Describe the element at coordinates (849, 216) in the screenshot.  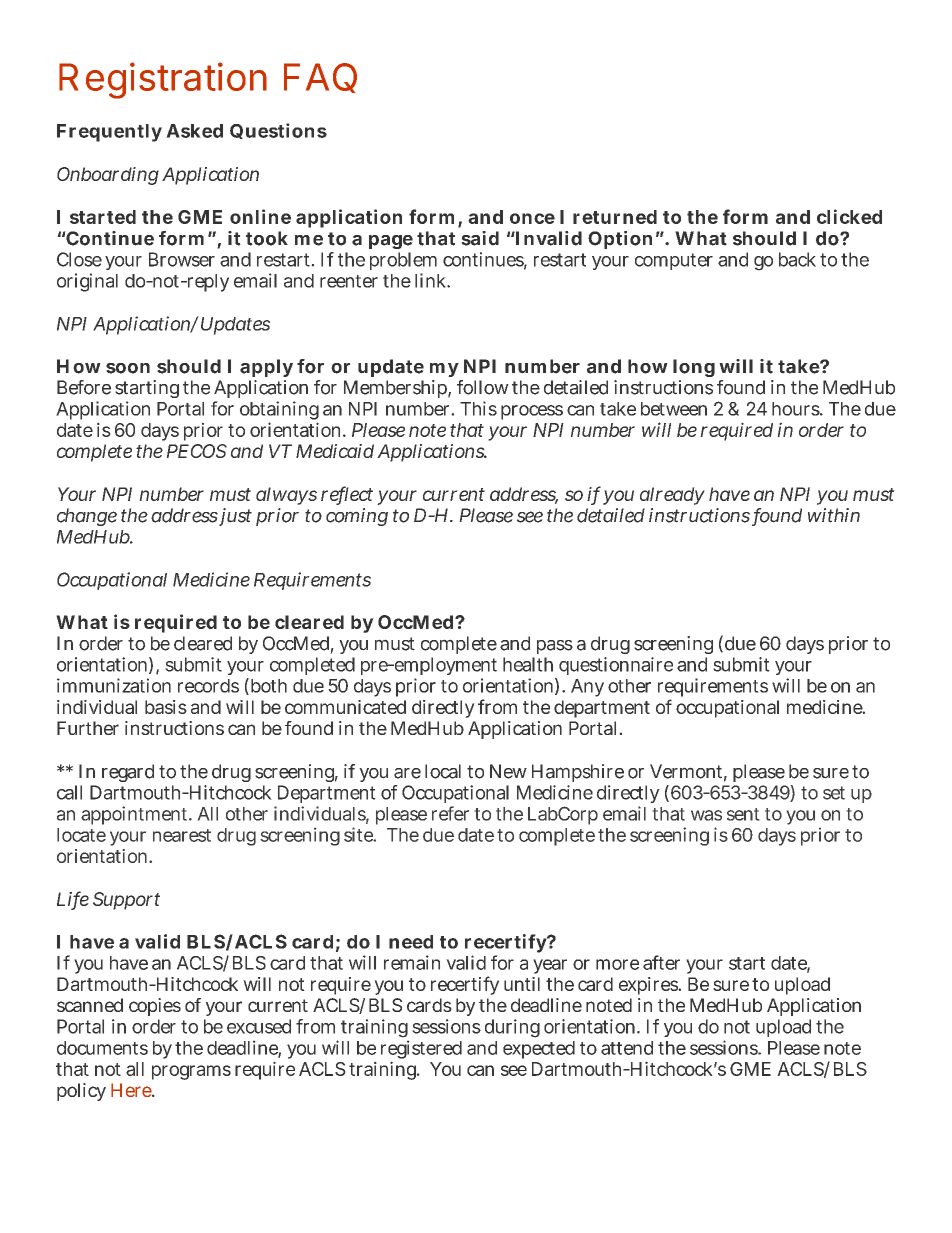
I see `clicked` at that location.
